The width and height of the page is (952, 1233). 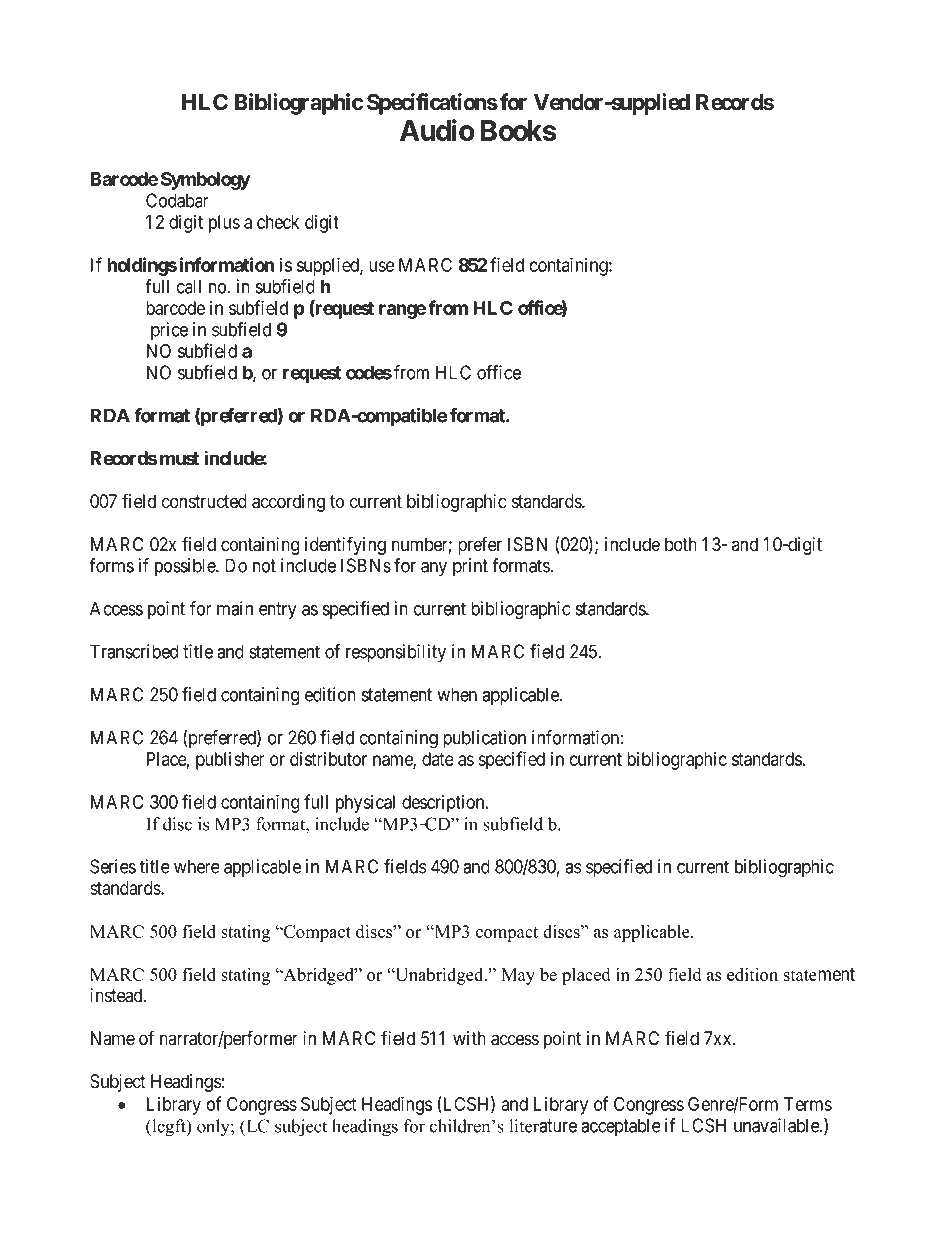 What do you see at coordinates (230, 761) in the page?
I see `publisher` at bounding box center [230, 761].
